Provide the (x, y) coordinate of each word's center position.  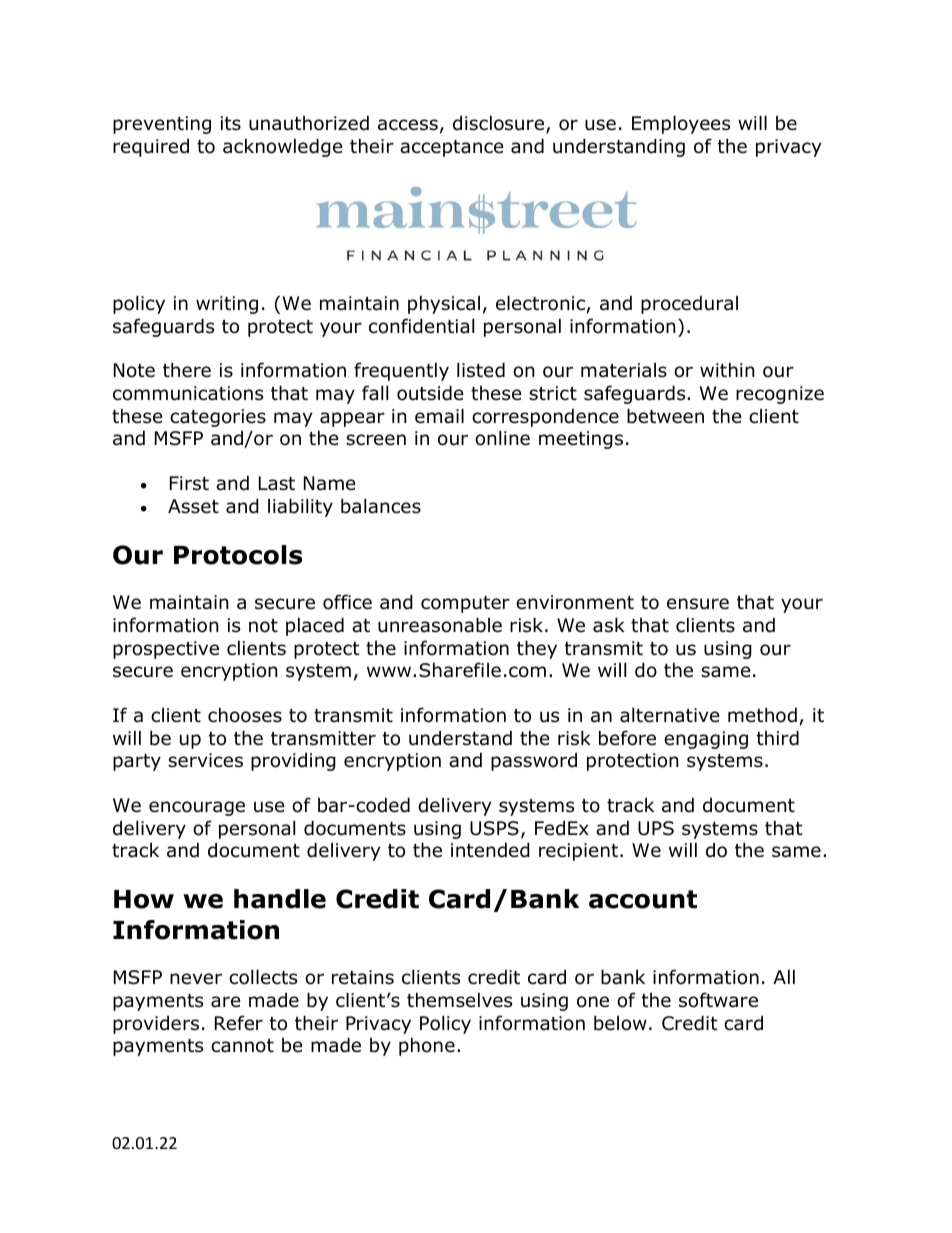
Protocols (238, 555)
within (727, 369)
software (718, 1000)
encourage (197, 808)
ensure (698, 604)
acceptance (452, 148)
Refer (239, 1023)
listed (481, 370)
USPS (494, 828)
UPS (656, 828)
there (187, 370)
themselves (459, 1000)
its (231, 123)
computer (465, 604)
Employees (681, 124)
